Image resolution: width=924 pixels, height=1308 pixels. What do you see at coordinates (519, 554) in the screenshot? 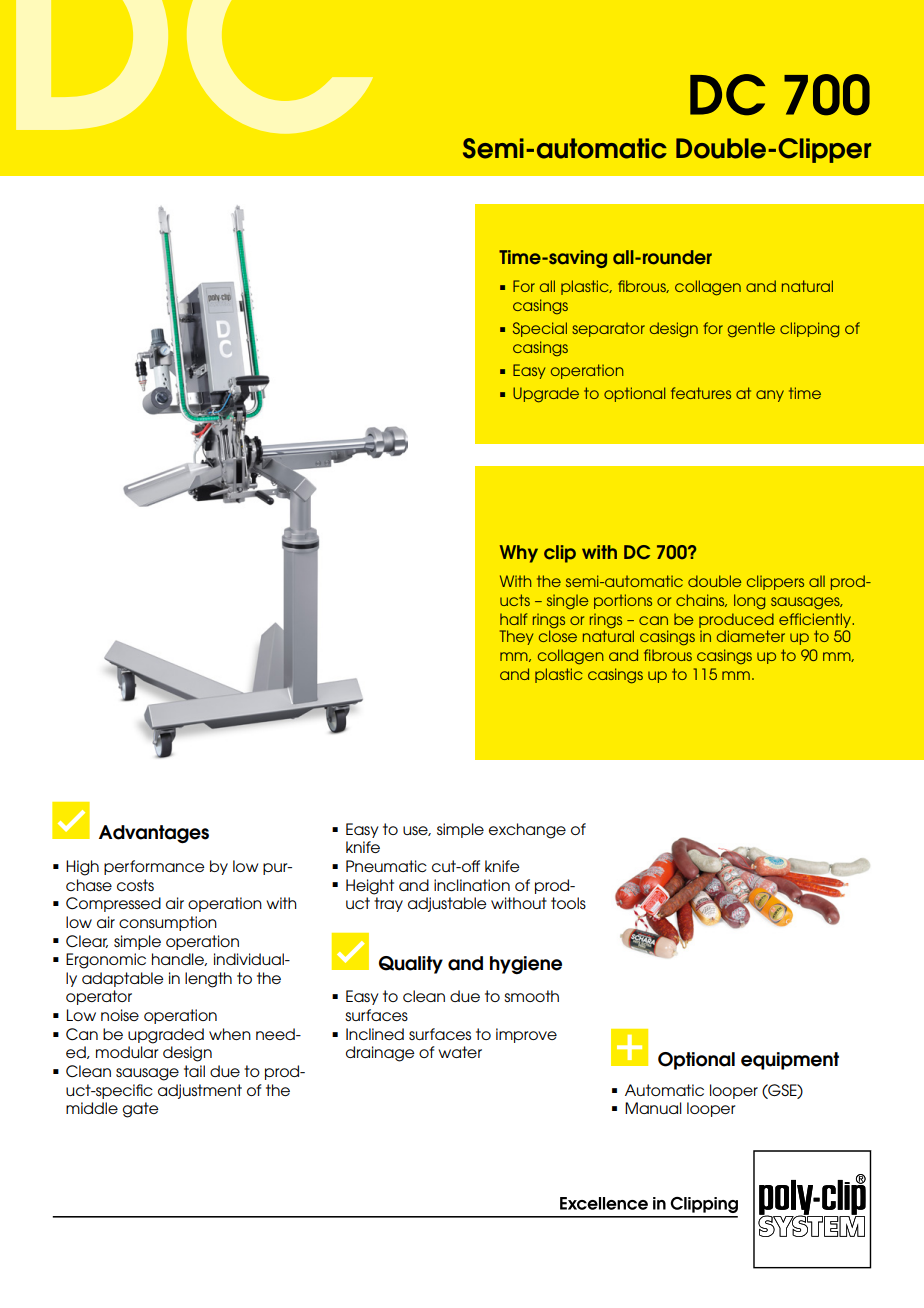
I see `Why` at bounding box center [519, 554].
